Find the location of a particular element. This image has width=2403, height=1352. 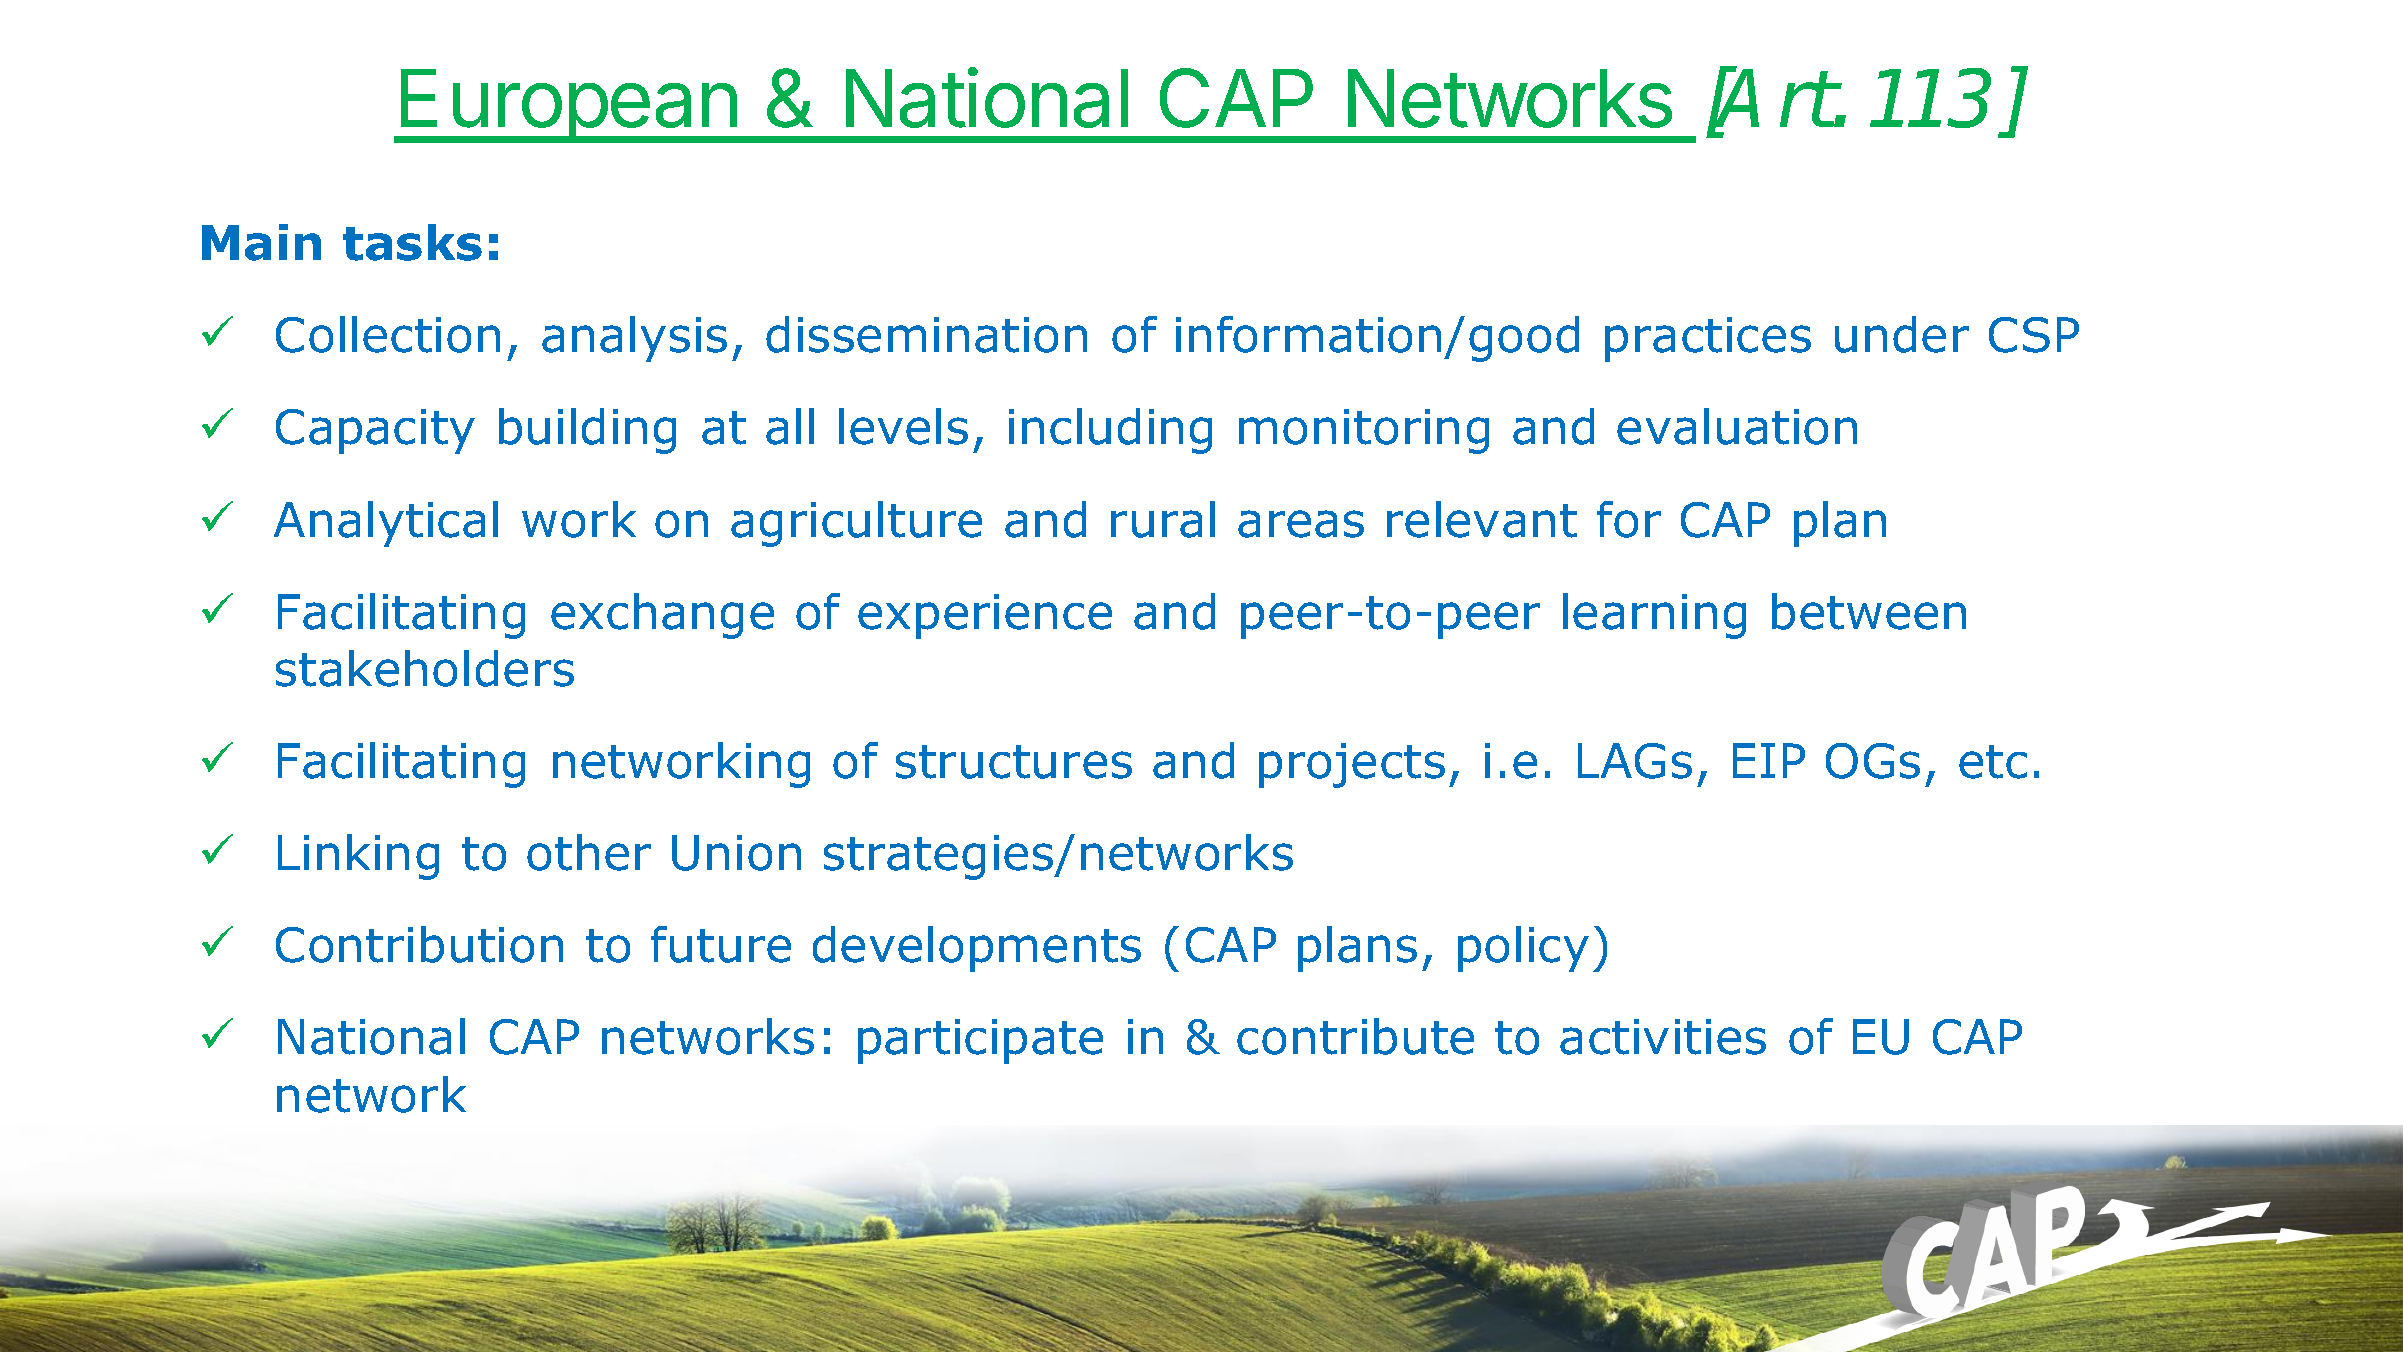

under is located at coordinates (1902, 334).
